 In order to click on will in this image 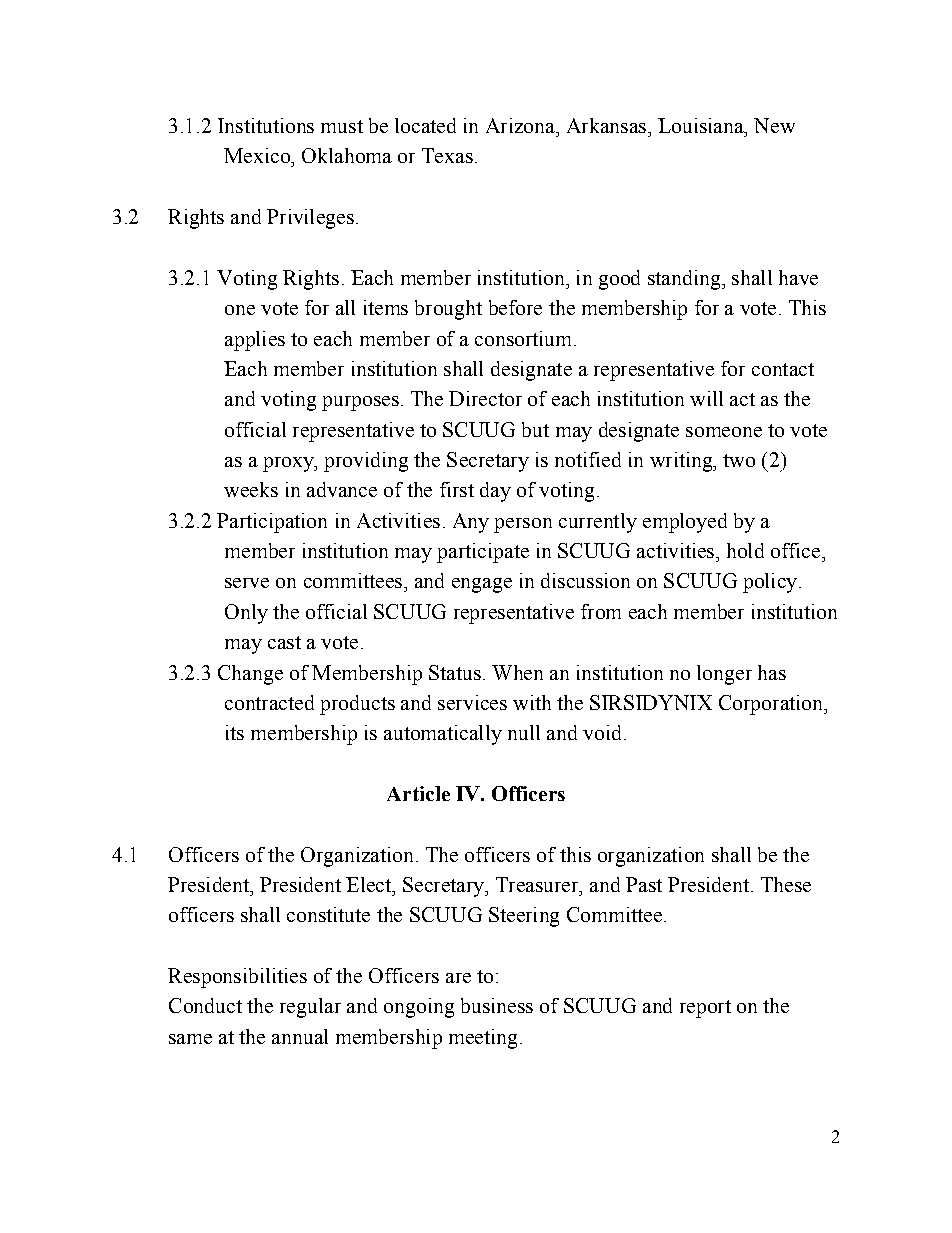, I will do `click(706, 398)`.
